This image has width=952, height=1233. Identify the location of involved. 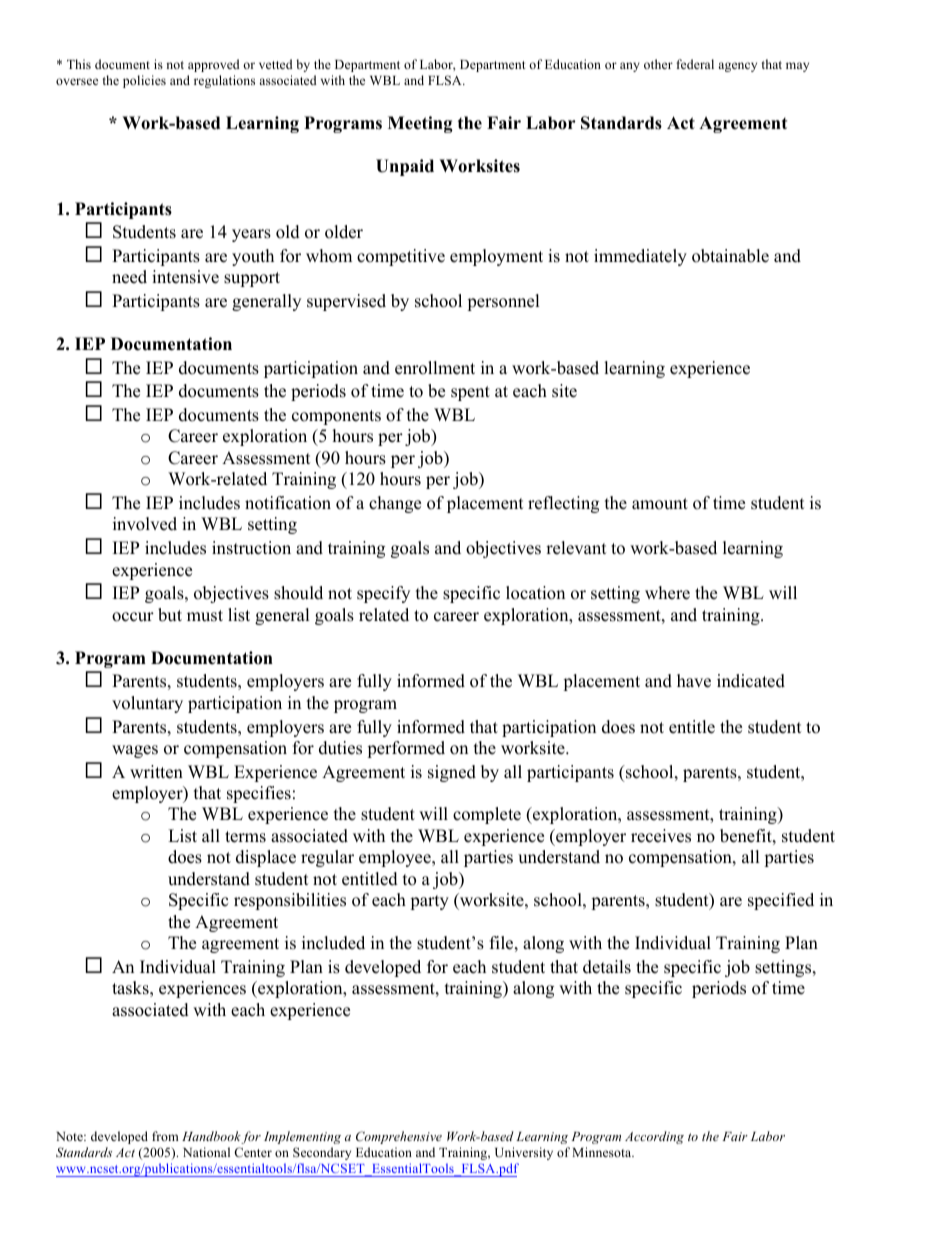
(145, 524).
